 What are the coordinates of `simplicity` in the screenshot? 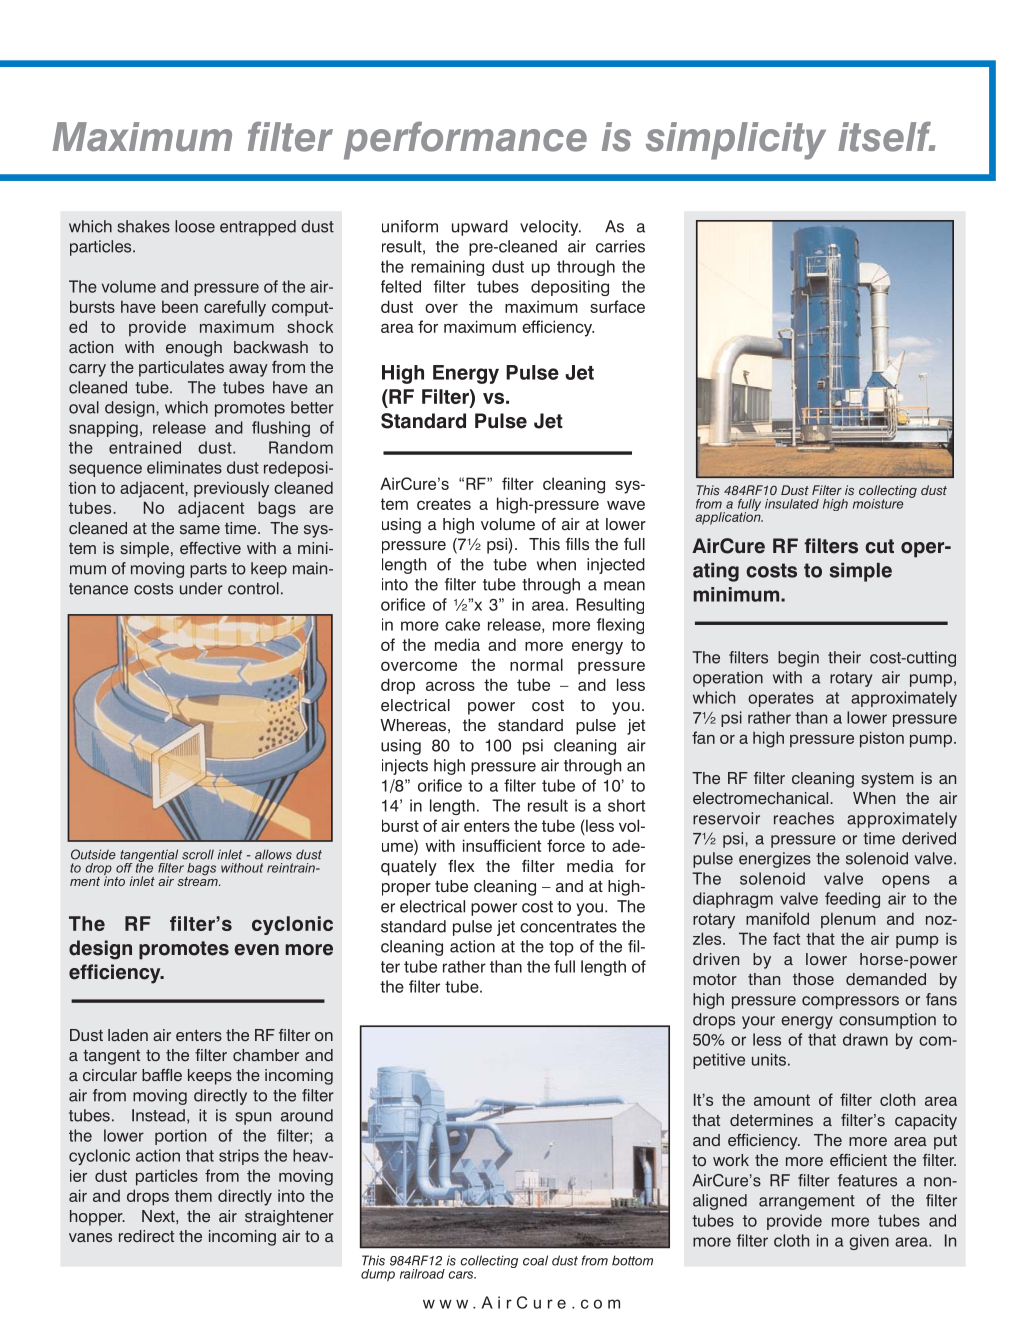 It's located at (736, 141).
